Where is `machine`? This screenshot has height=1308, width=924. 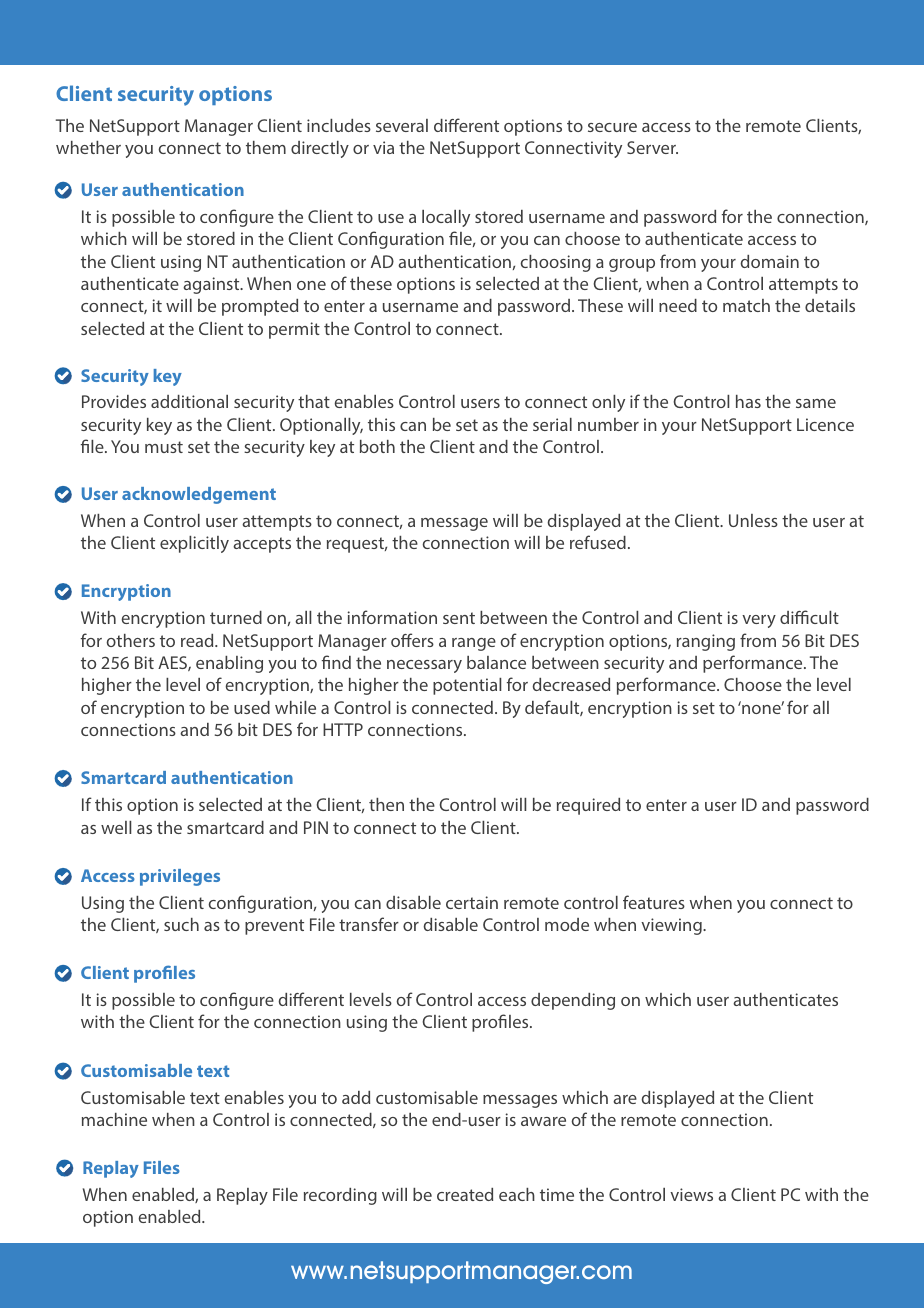
machine is located at coordinates (114, 1119).
